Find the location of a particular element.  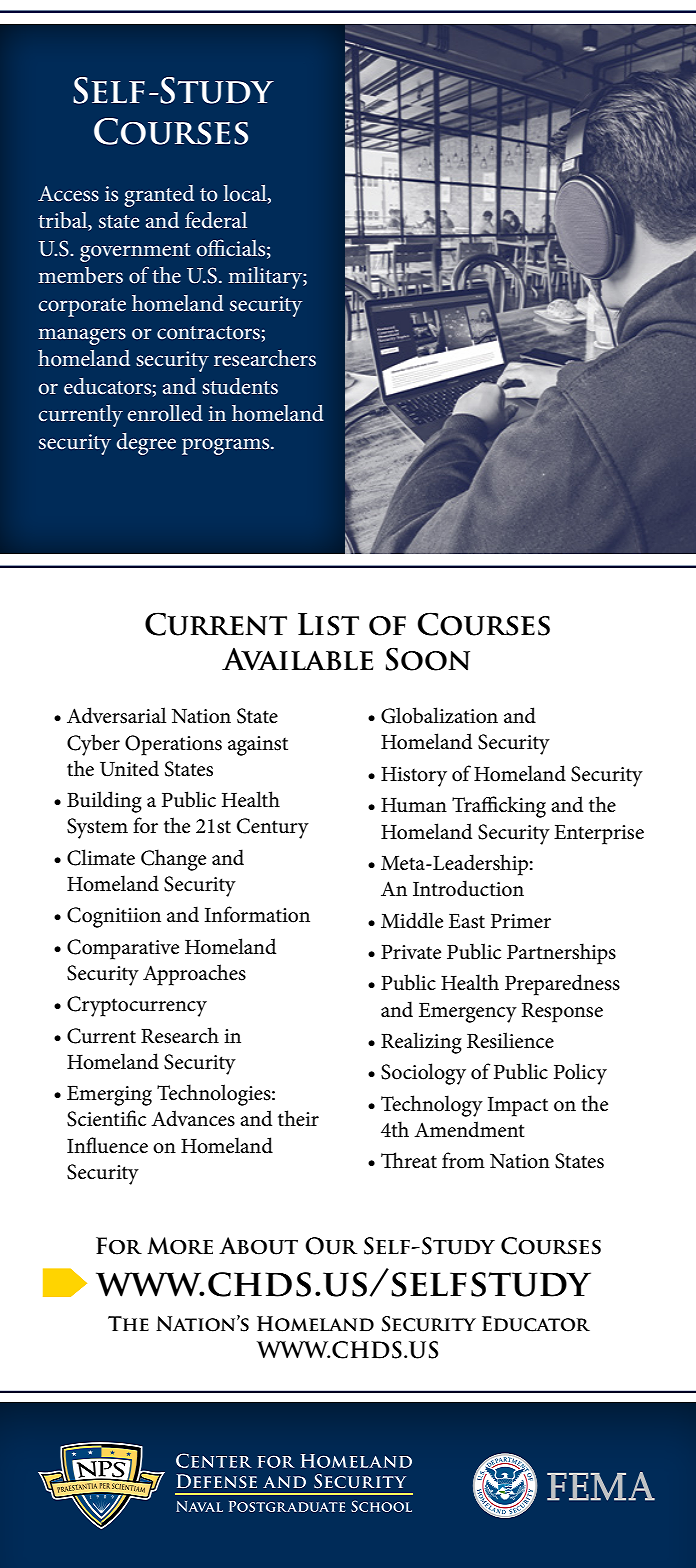

federal is located at coordinates (216, 220).
